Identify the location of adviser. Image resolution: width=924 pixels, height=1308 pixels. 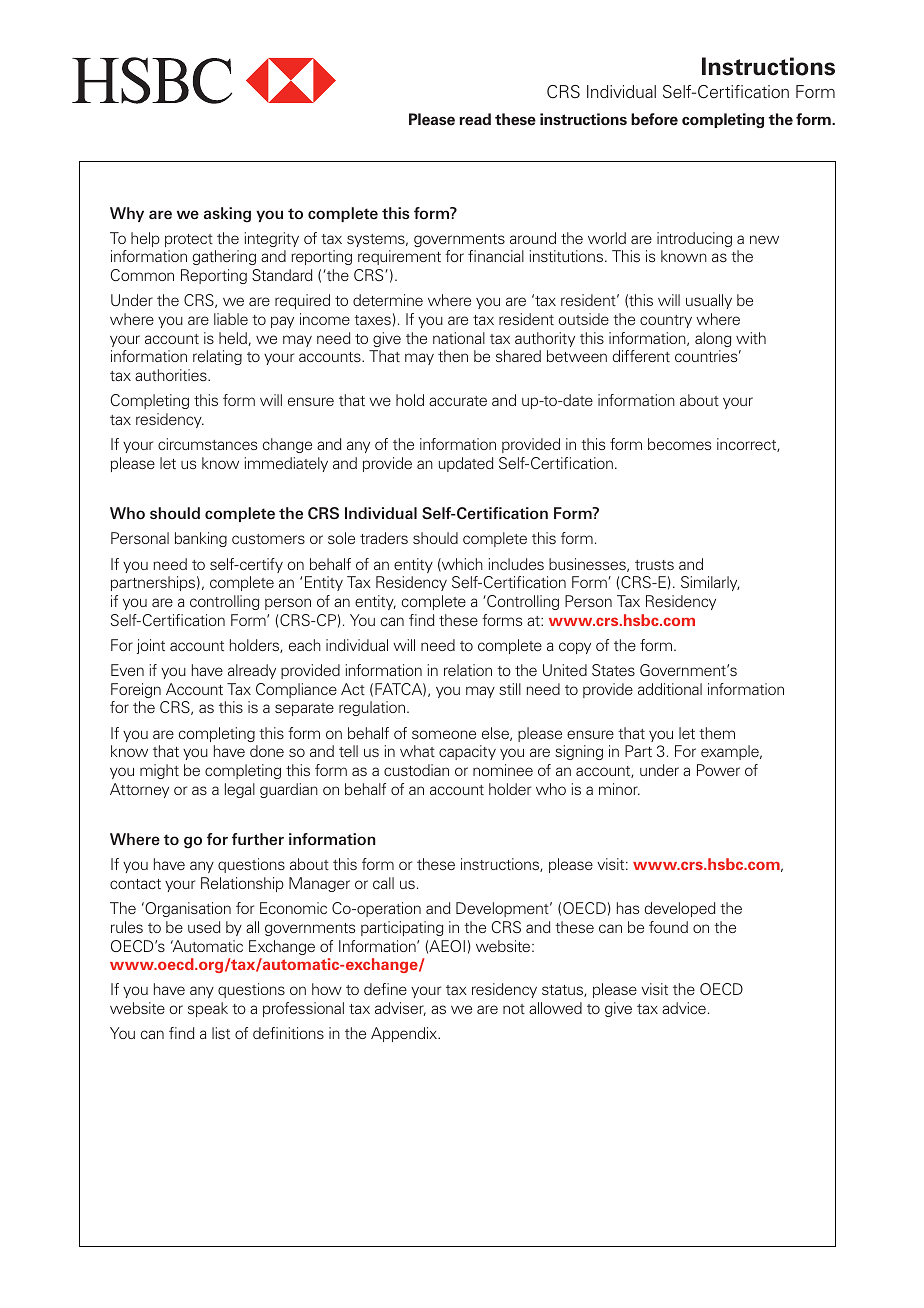
(400, 1009).
